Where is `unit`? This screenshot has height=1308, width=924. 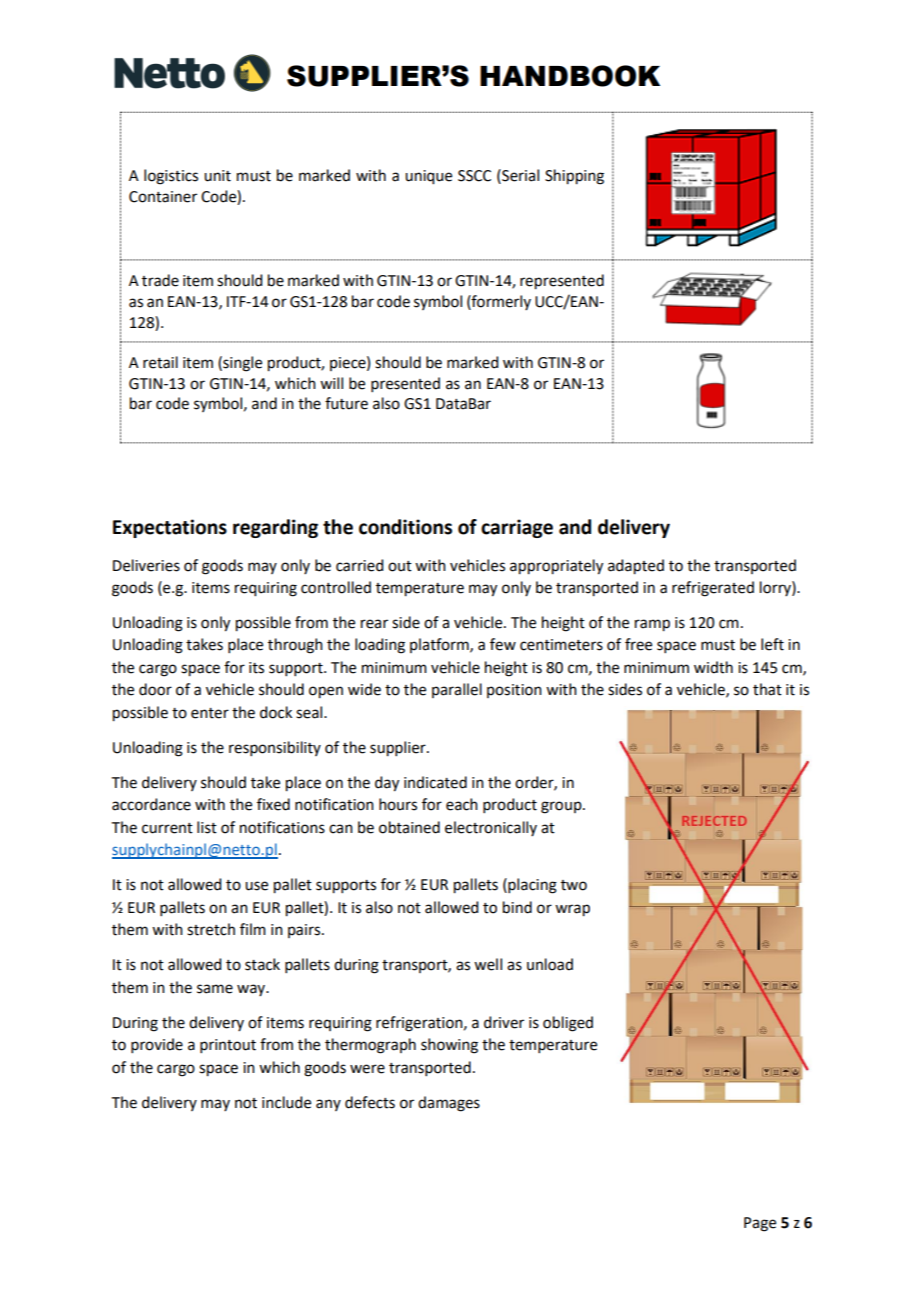 unit is located at coordinates (217, 176).
